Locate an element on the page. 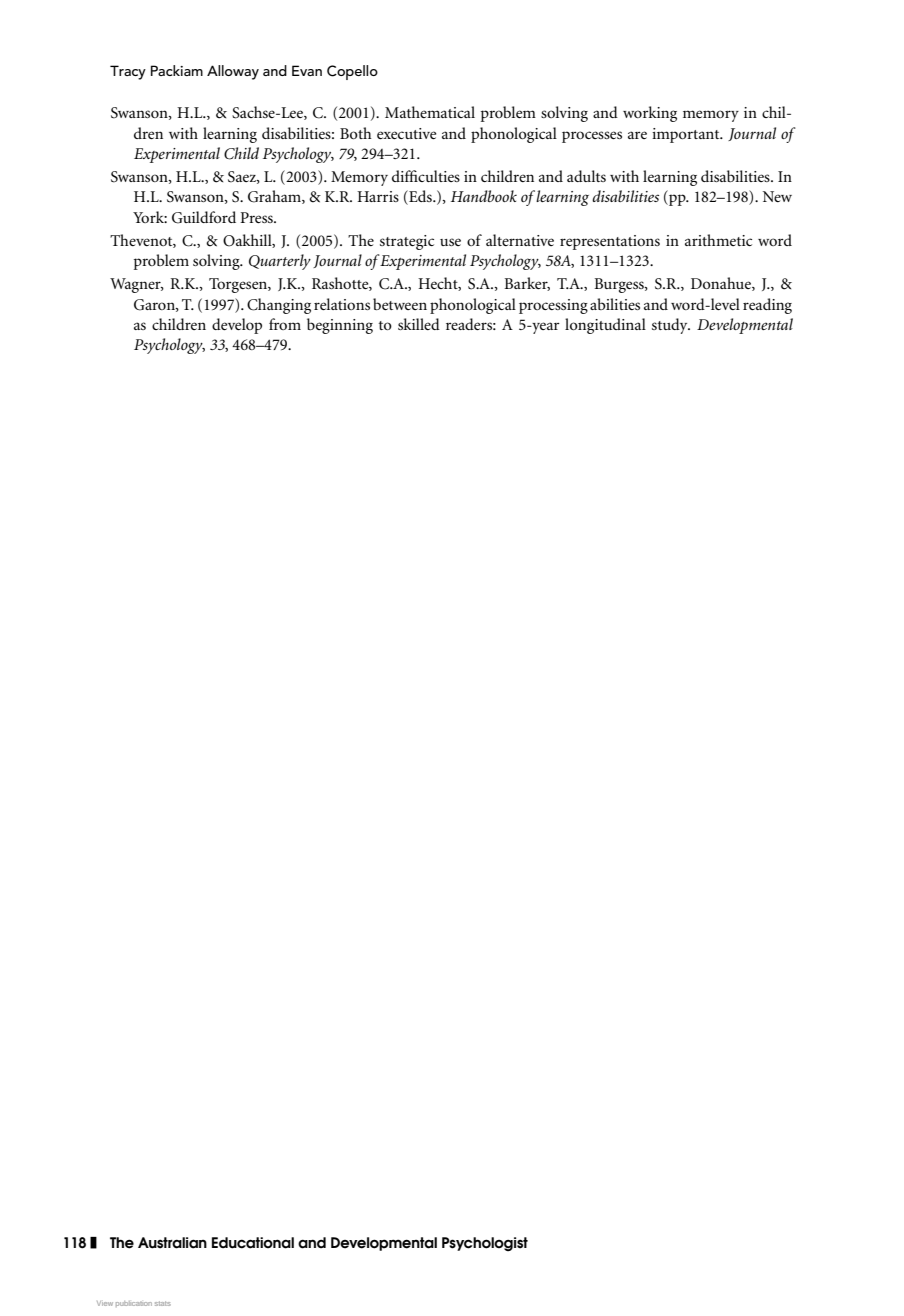 This image has width=904, height=1316. Psychologist is located at coordinates (485, 1244).
